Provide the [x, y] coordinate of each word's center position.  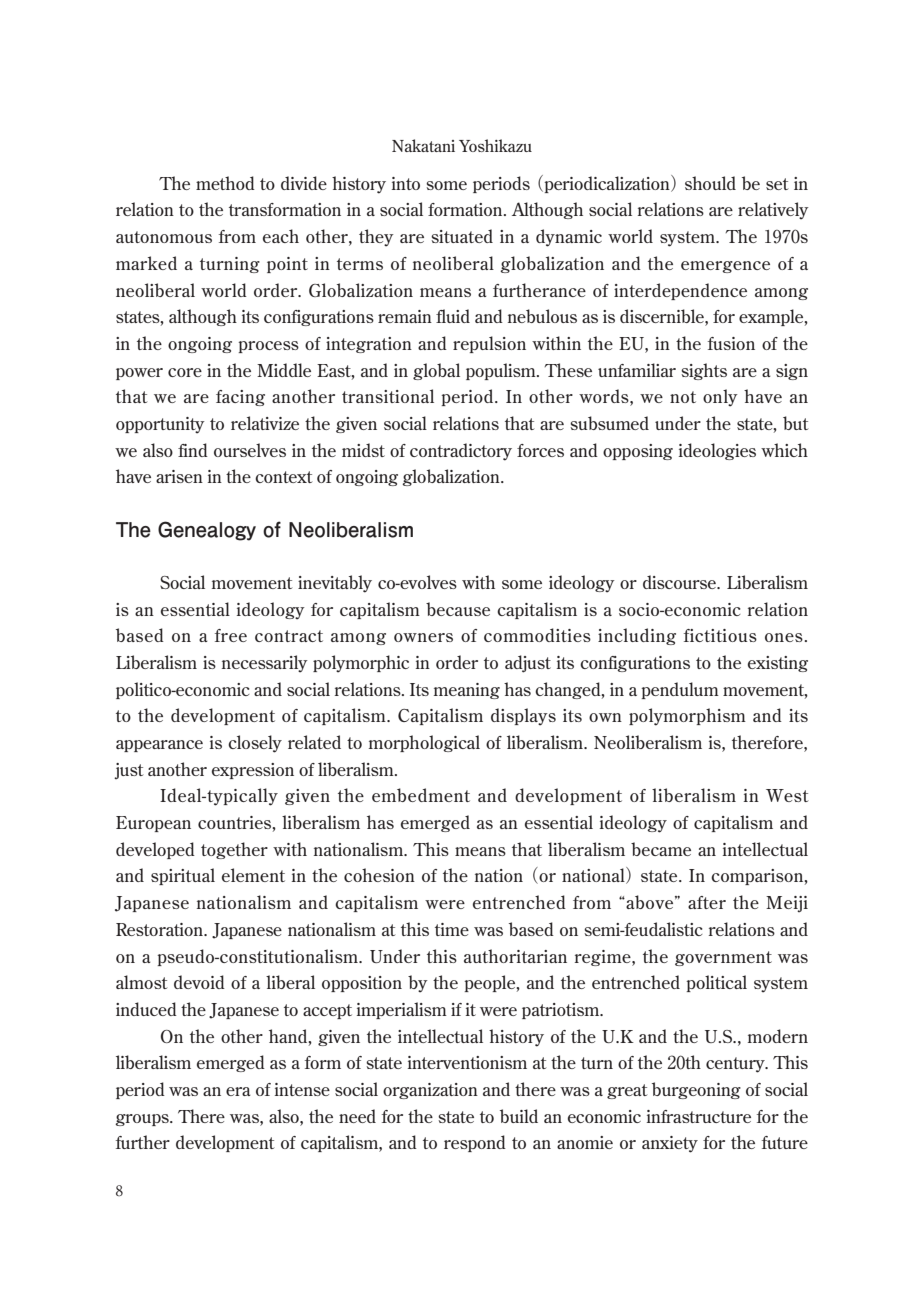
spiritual [183, 876]
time [452, 929]
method [225, 183]
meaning [467, 691]
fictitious [720, 635]
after [707, 902]
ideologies [717, 451]
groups [143, 1120]
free [231, 635]
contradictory [461, 452]
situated [462, 236]
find [193, 450]
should [710, 183]
